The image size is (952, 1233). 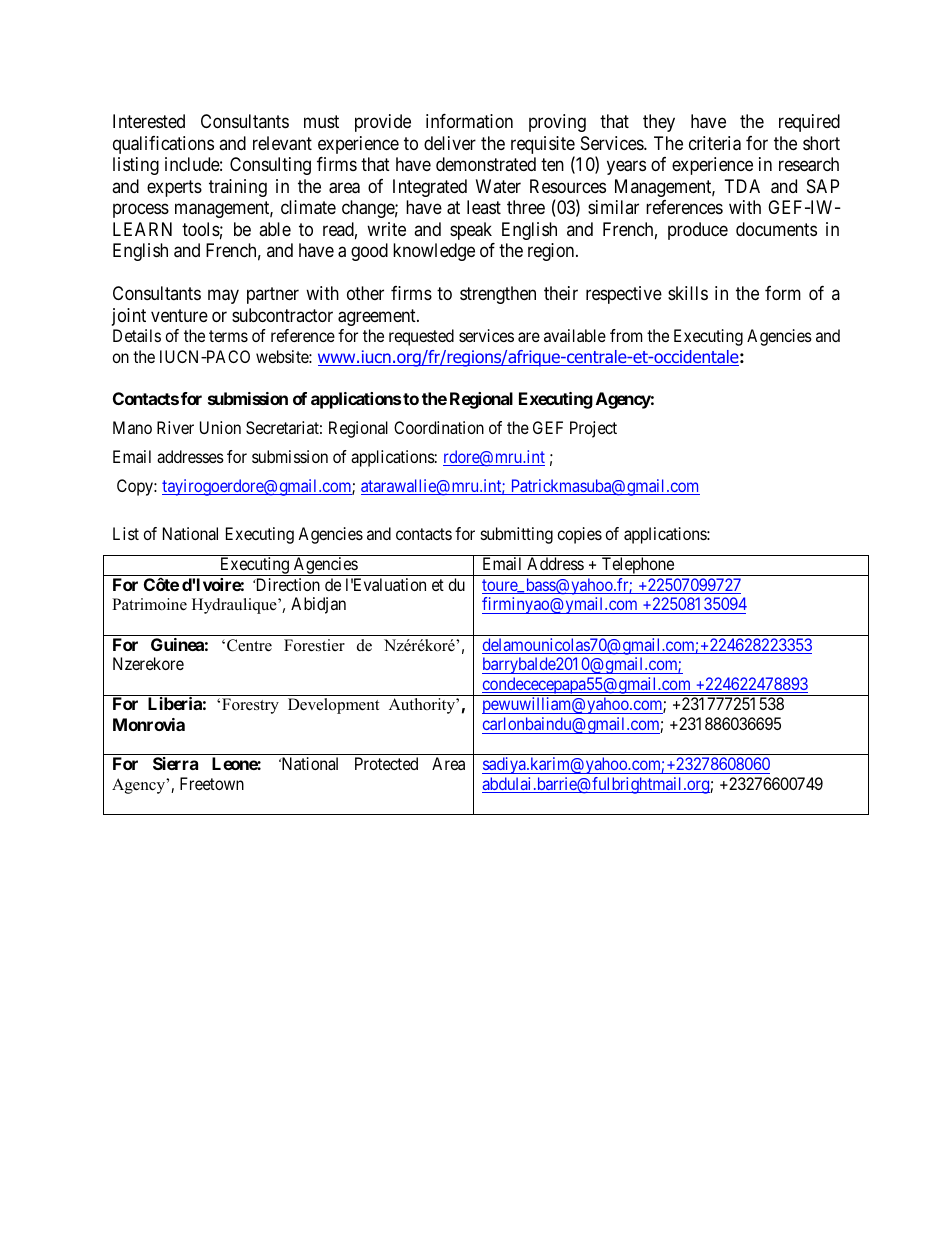 I want to click on Direction, so click(x=286, y=584).
